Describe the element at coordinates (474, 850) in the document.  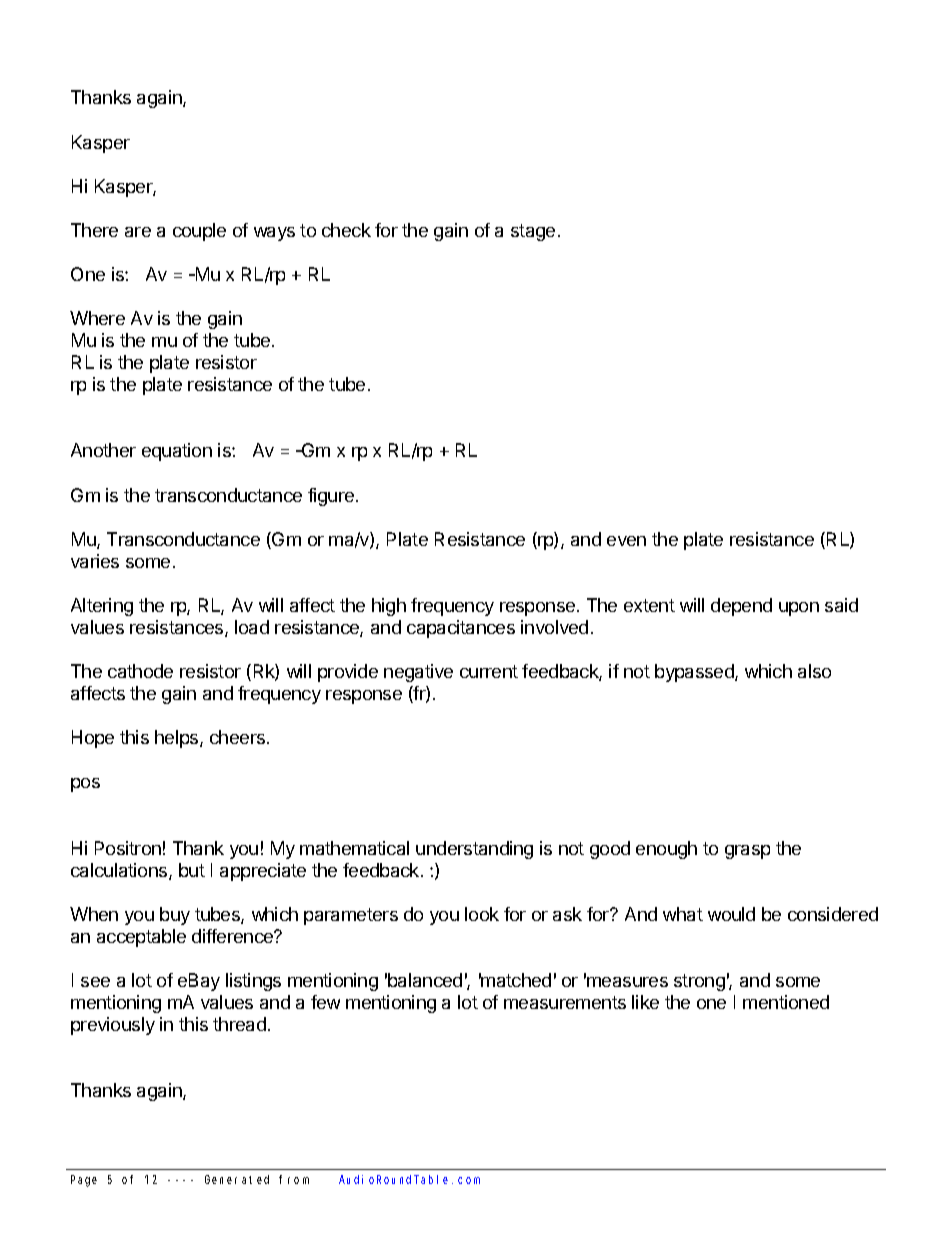
I see `understanding` at that location.
